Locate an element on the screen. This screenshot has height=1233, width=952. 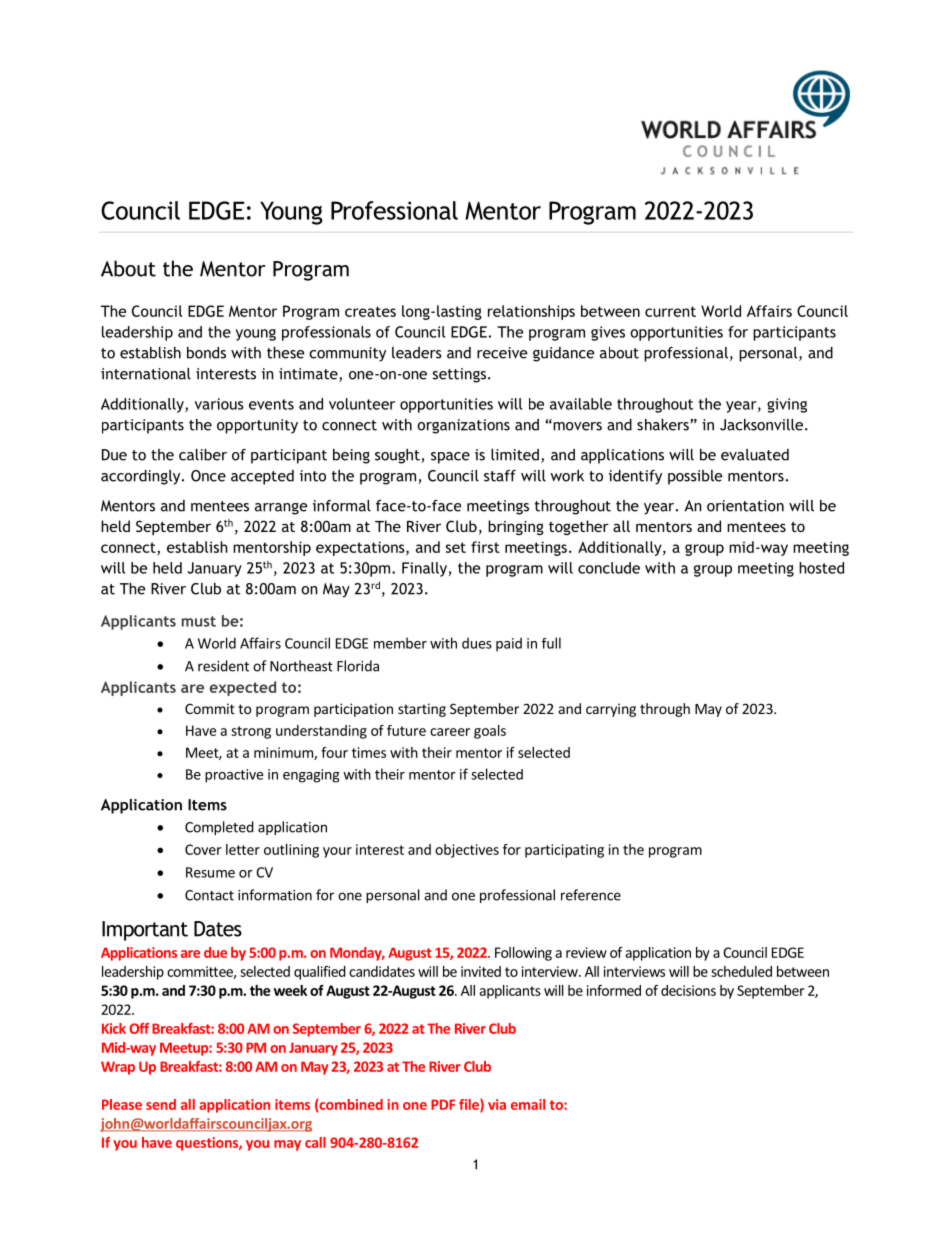
strong is located at coordinates (251, 732).
